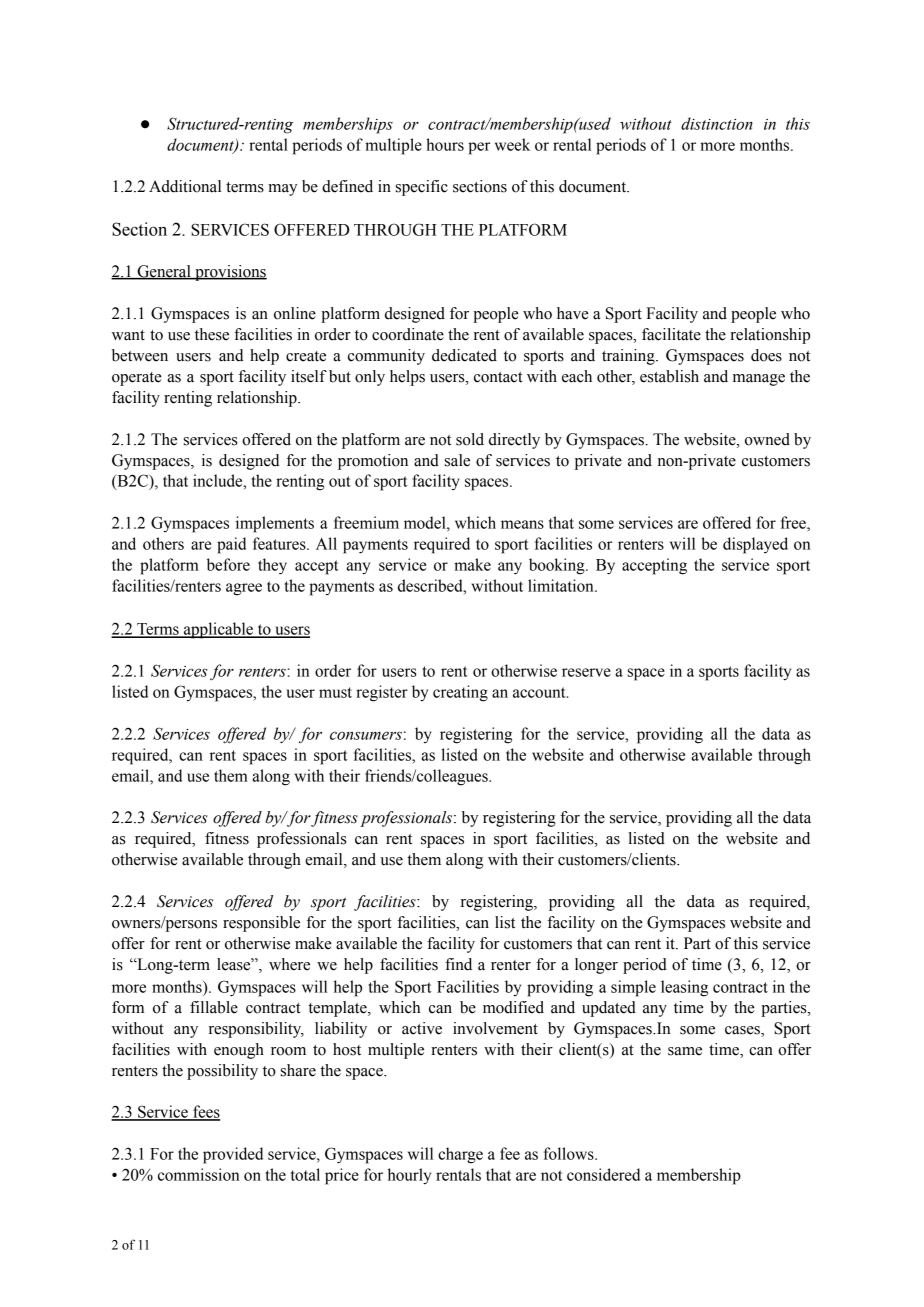  What do you see at coordinates (445, 144) in the document?
I see `hours` at bounding box center [445, 144].
